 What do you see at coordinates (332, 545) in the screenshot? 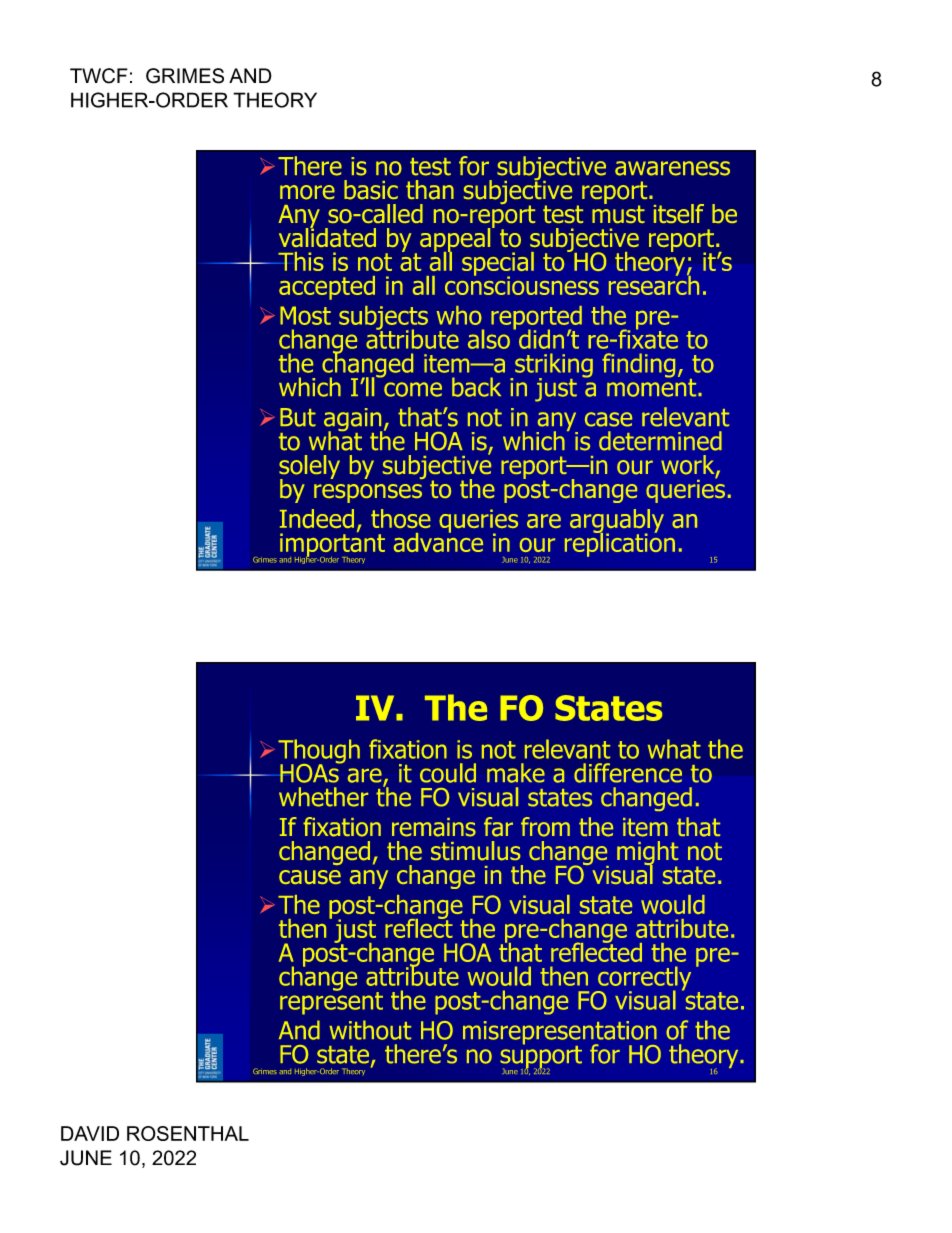
I see `important` at bounding box center [332, 545].
